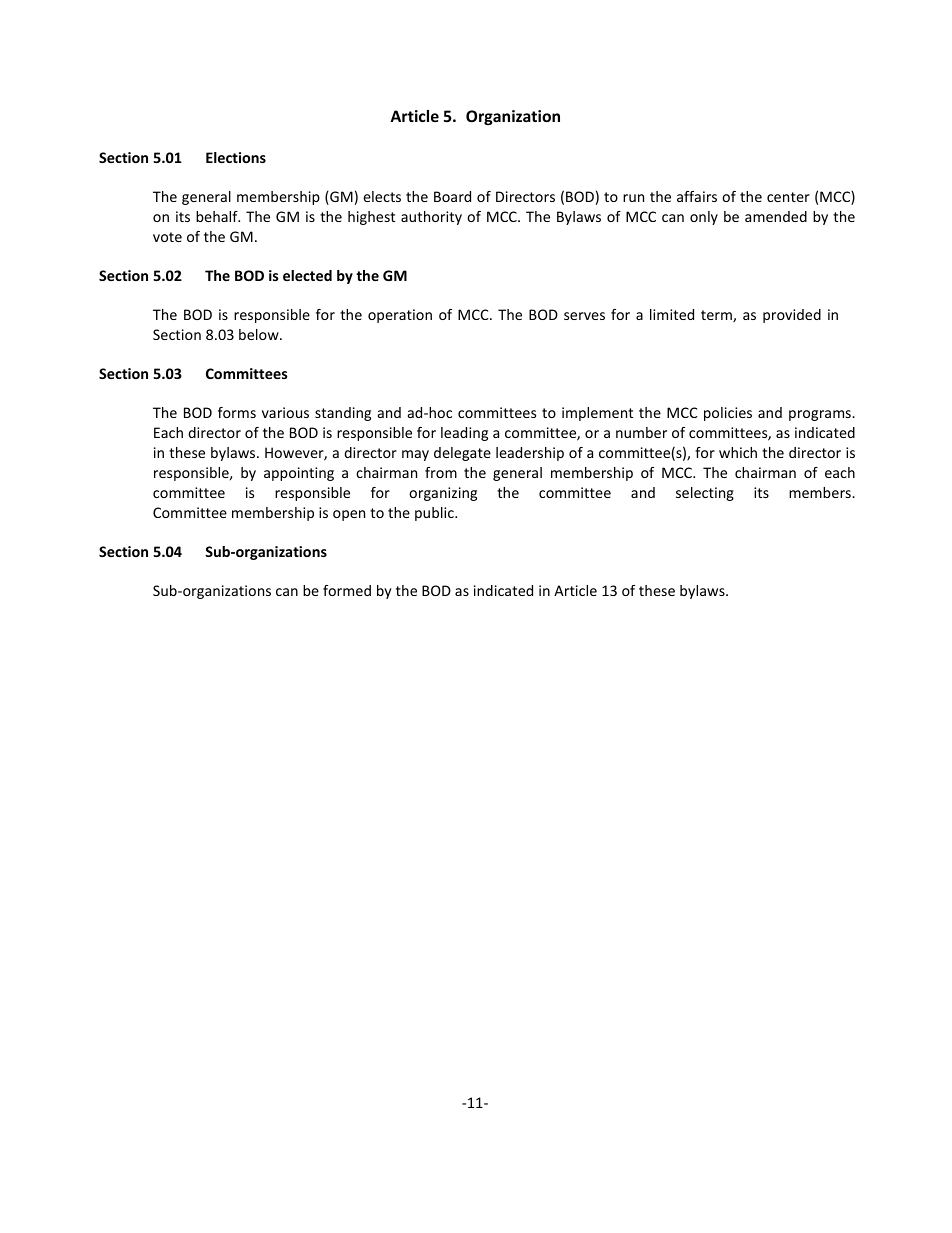  I want to click on selecting, so click(705, 494).
